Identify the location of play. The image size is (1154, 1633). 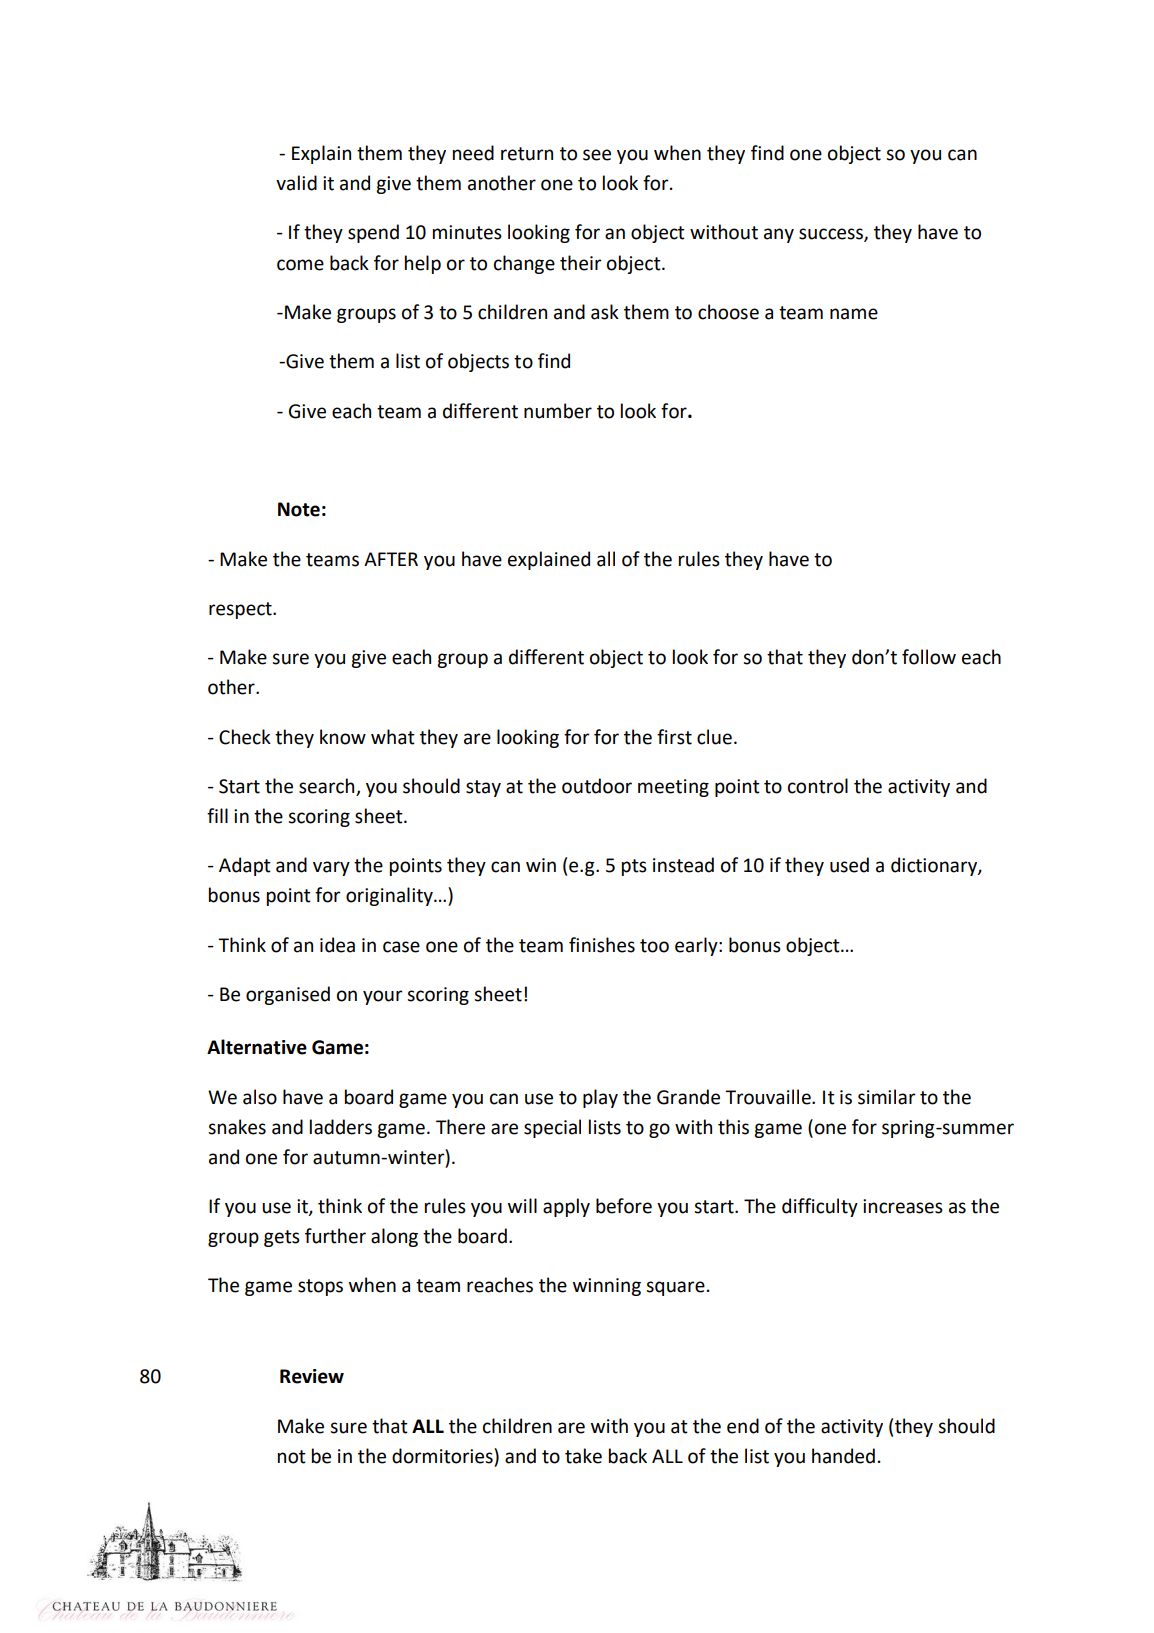
(600, 1098).
